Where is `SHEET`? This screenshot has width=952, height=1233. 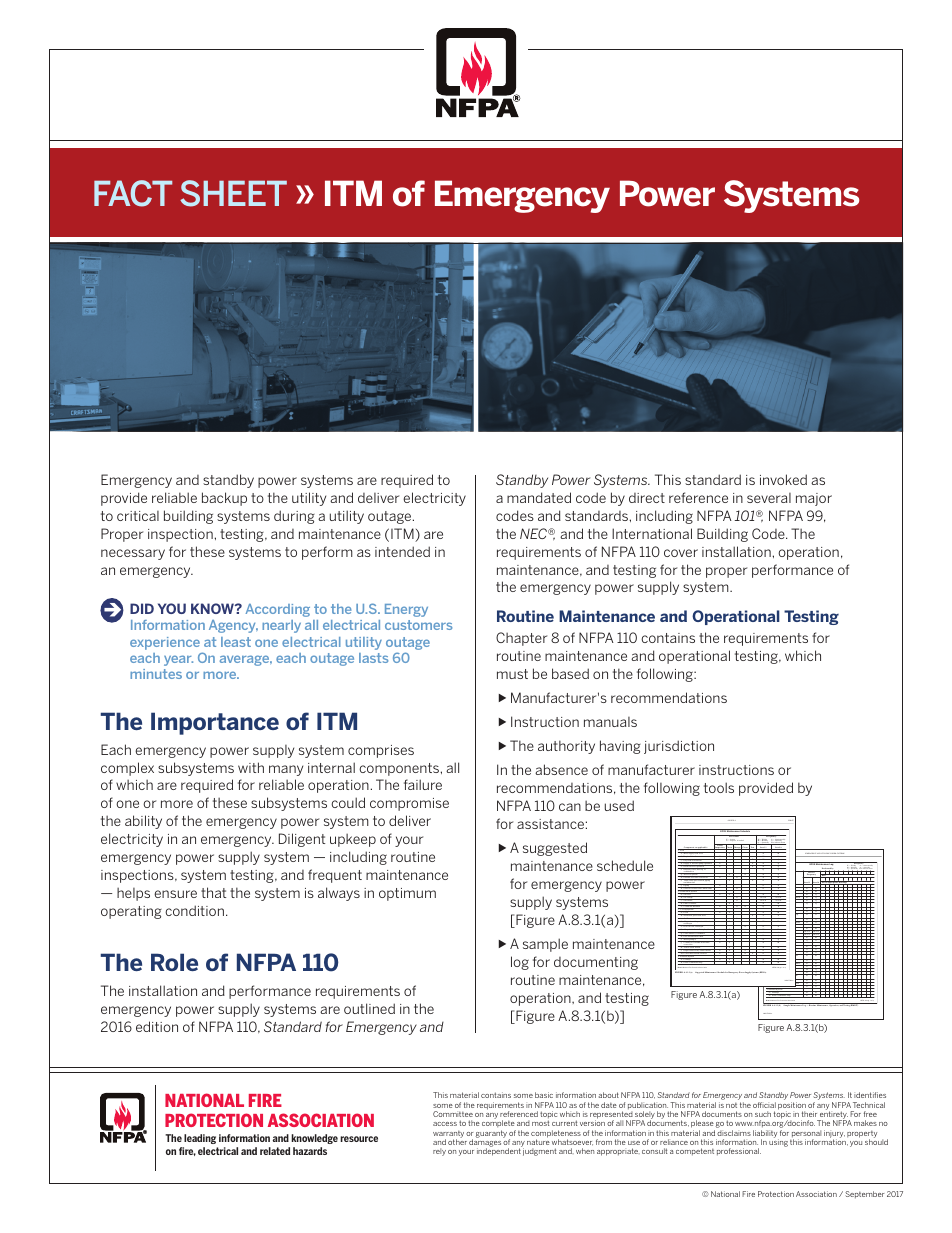 SHEET is located at coordinates (233, 193).
